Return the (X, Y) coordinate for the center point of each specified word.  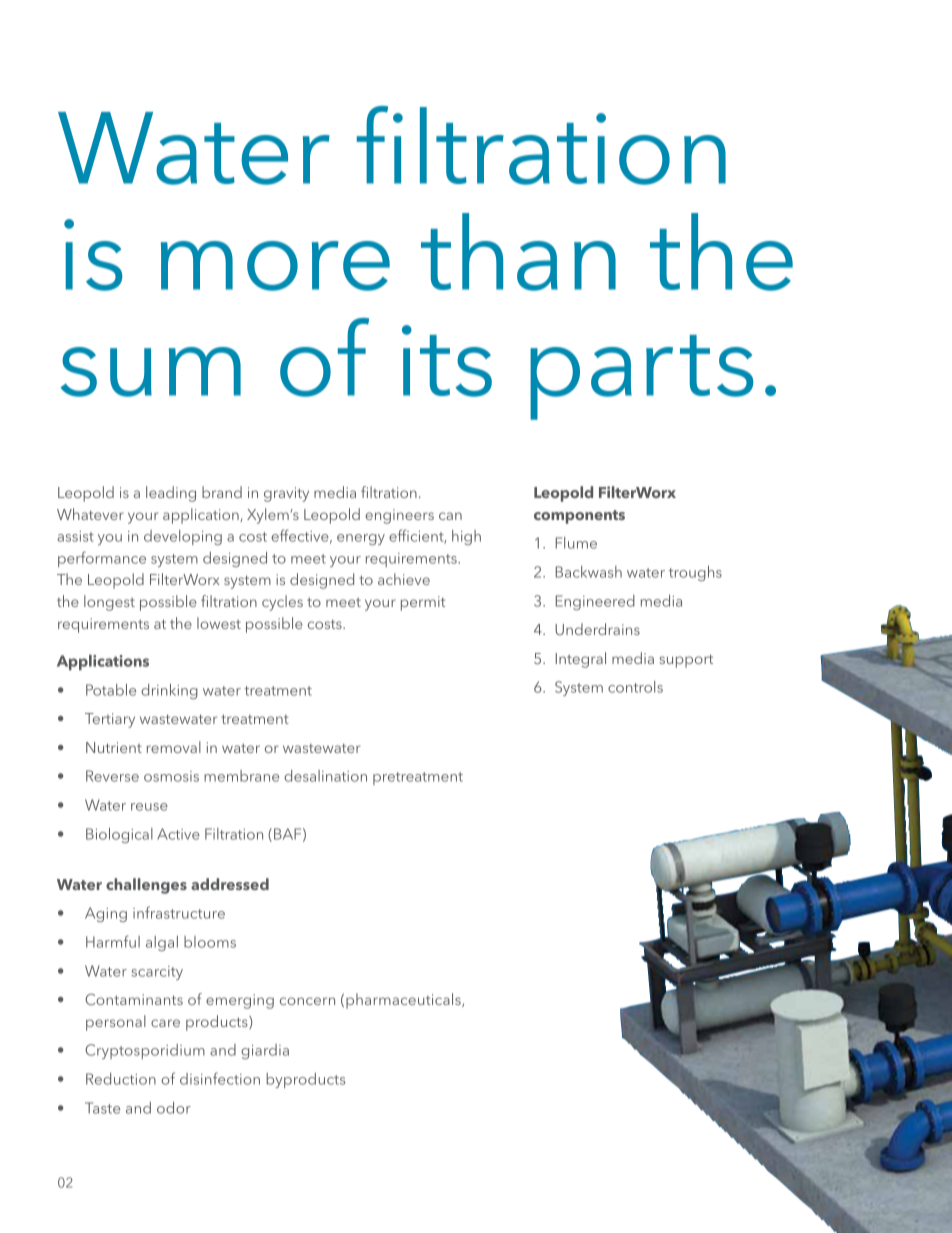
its (447, 361)
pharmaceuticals (404, 1001)
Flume (576, 543)
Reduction (121, 1079)
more (275, 266)
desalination (325, 776)
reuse (149, 807)
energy (361, 539)
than (518, 252)
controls (635, 687)
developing (183, 537)
